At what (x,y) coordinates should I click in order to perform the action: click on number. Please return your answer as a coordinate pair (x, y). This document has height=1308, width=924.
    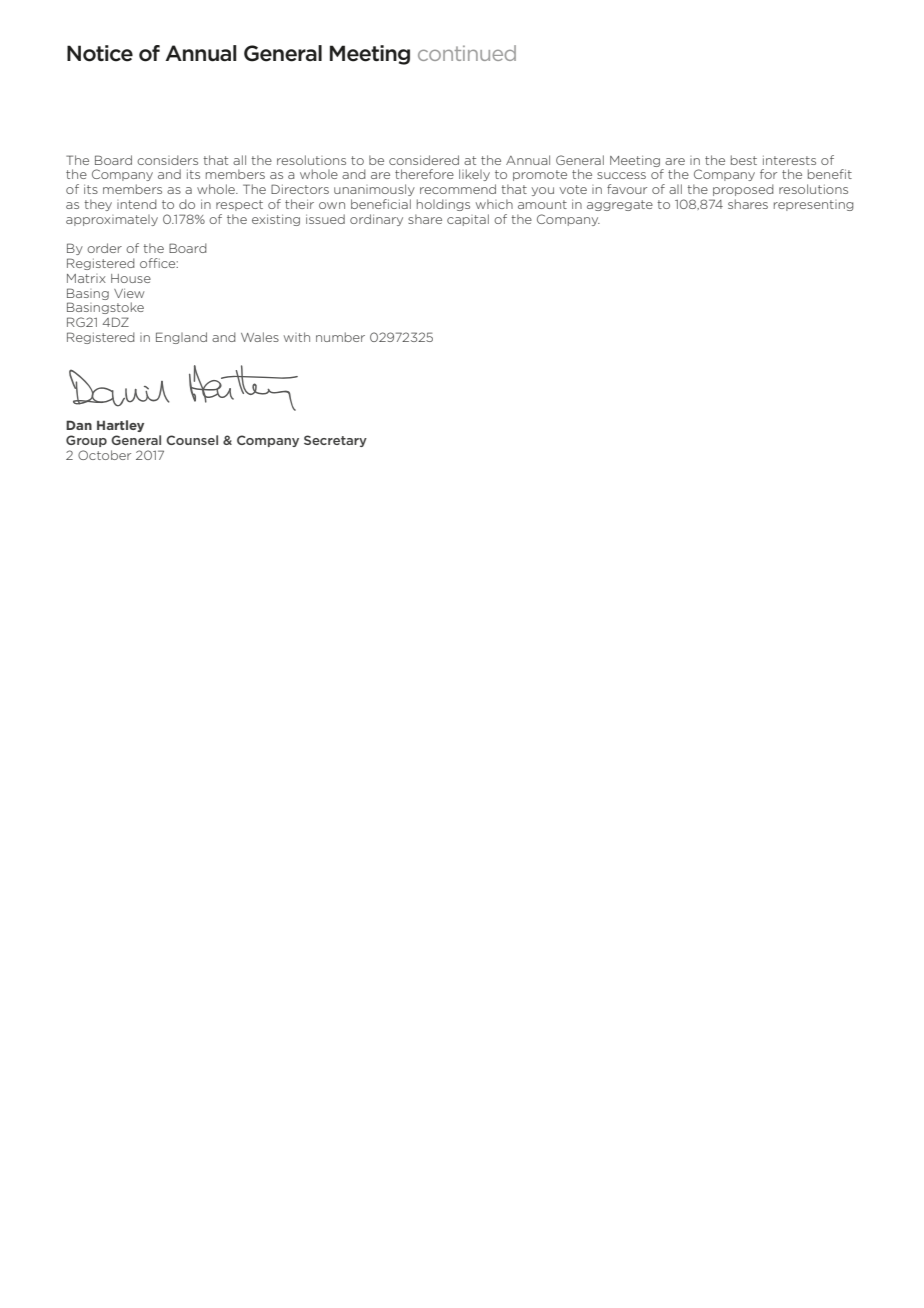
    Looking at the image, I should click on (340, 337).
